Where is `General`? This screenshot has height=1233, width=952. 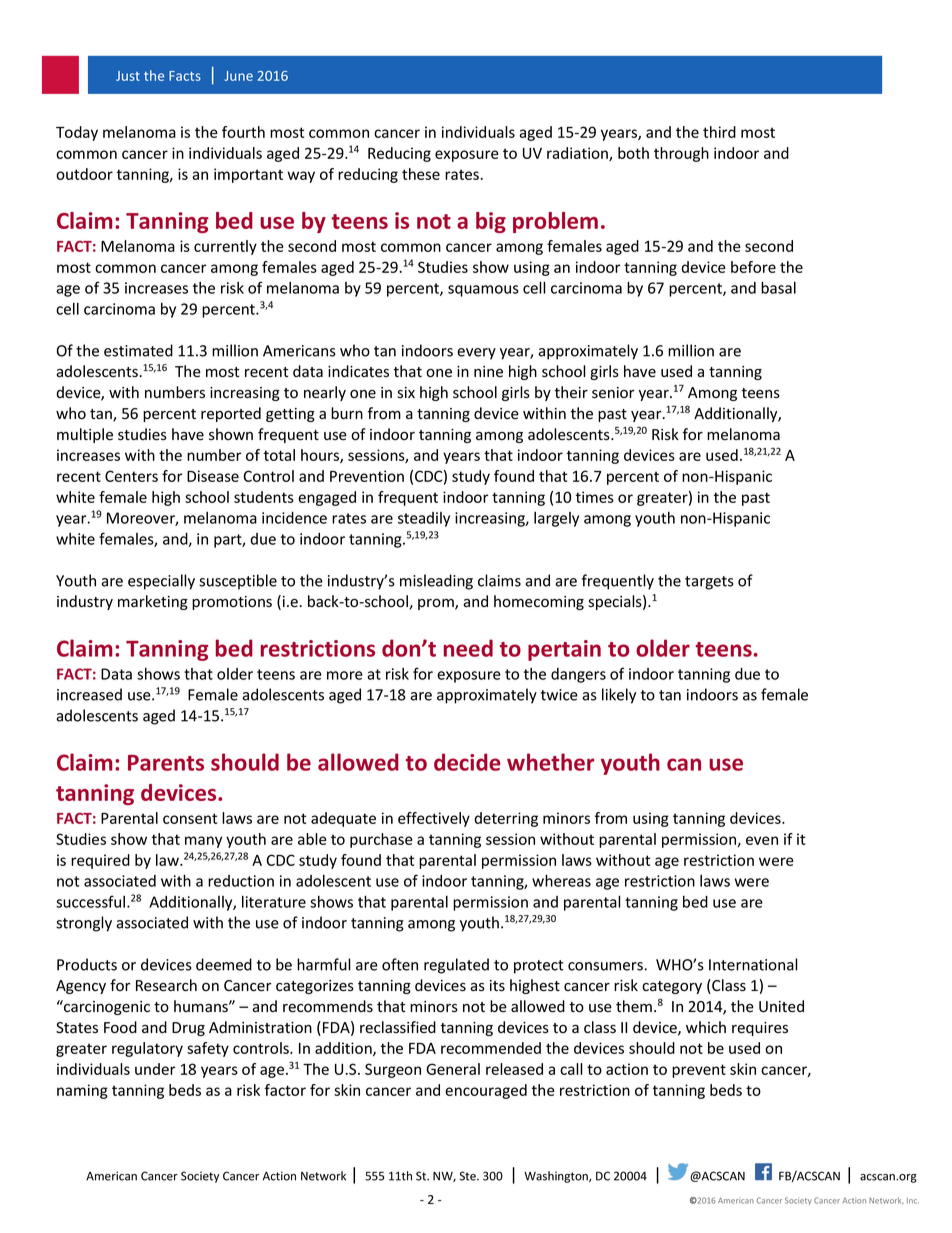 General is located at coordinates (453, 1069).
